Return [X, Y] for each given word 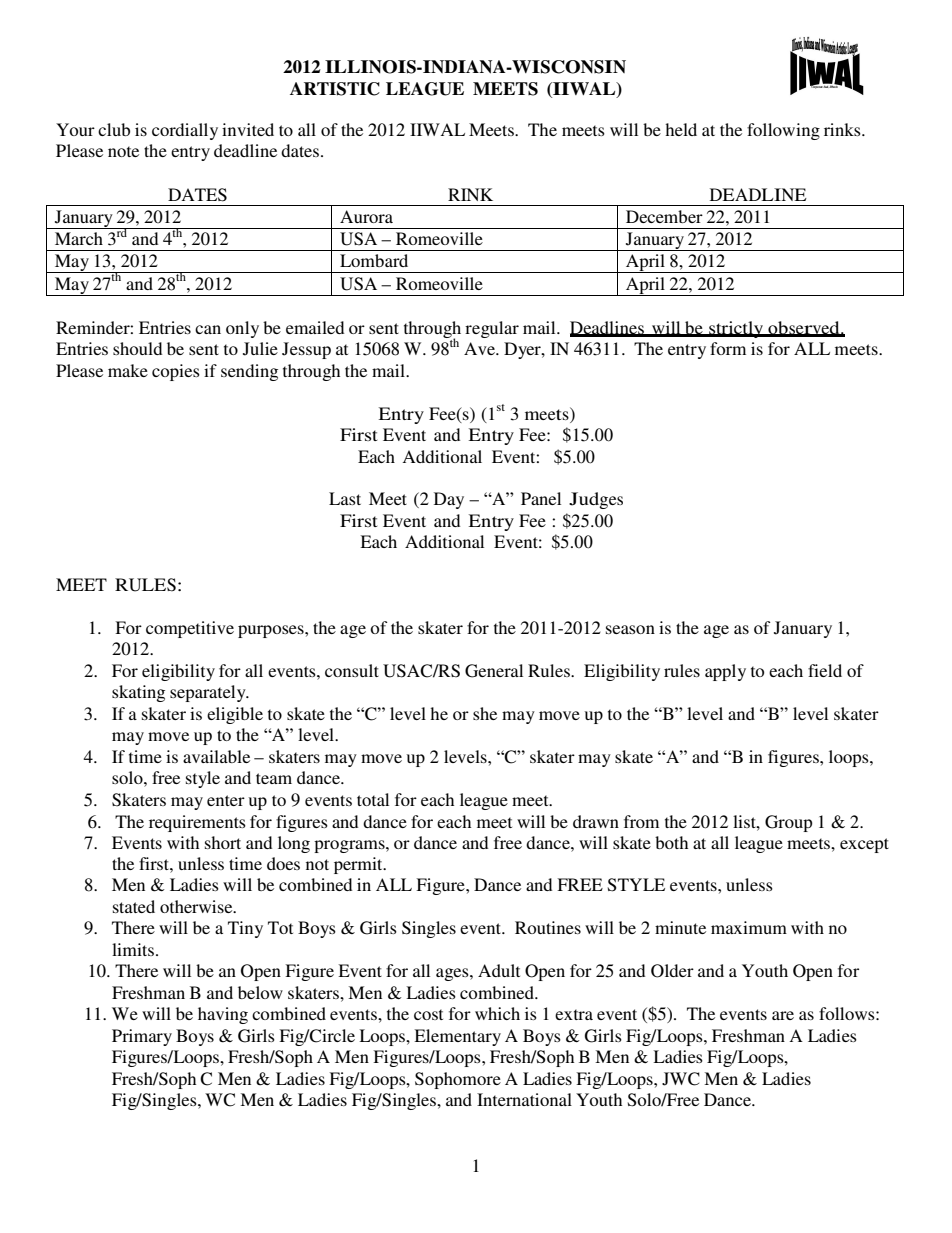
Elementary [457, 1037]
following [783, 131]
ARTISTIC [335, 89]
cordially [185, 131]
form [728, 348]
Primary [142, 1037]
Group [788, 823]
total [373, 799]
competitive [190, 629]
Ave [480, 348]
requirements [197, 823]
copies [176, 372]
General [494, 671]
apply [725, 672]
